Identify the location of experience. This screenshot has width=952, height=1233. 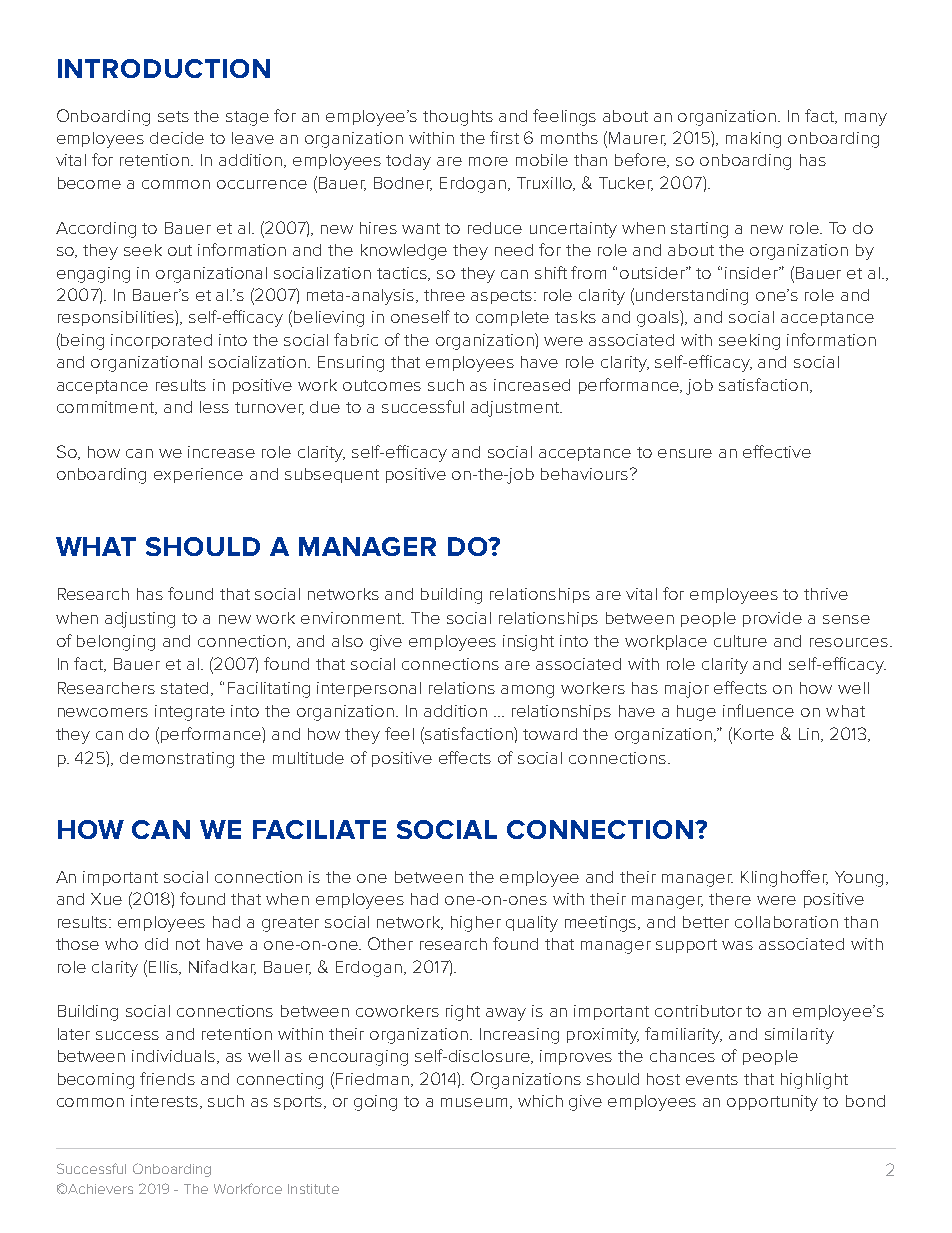
(198, 475).
